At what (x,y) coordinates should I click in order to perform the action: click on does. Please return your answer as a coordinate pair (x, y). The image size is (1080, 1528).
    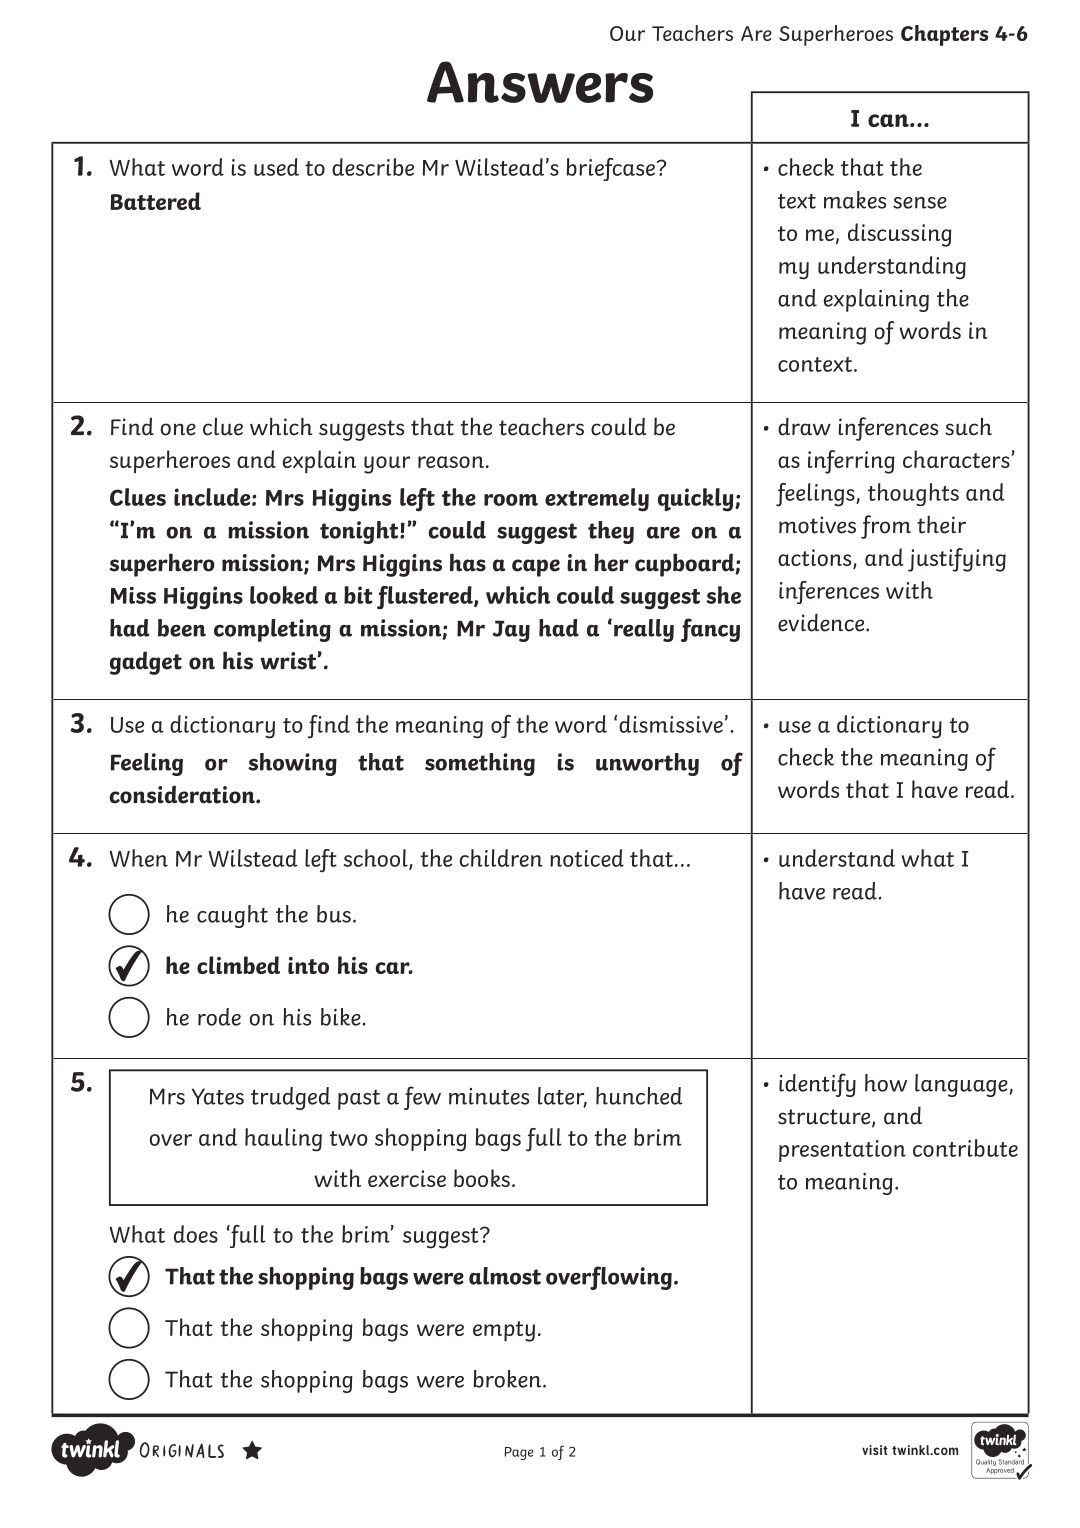
    Looking at the image, I should click on (196, 1234).
